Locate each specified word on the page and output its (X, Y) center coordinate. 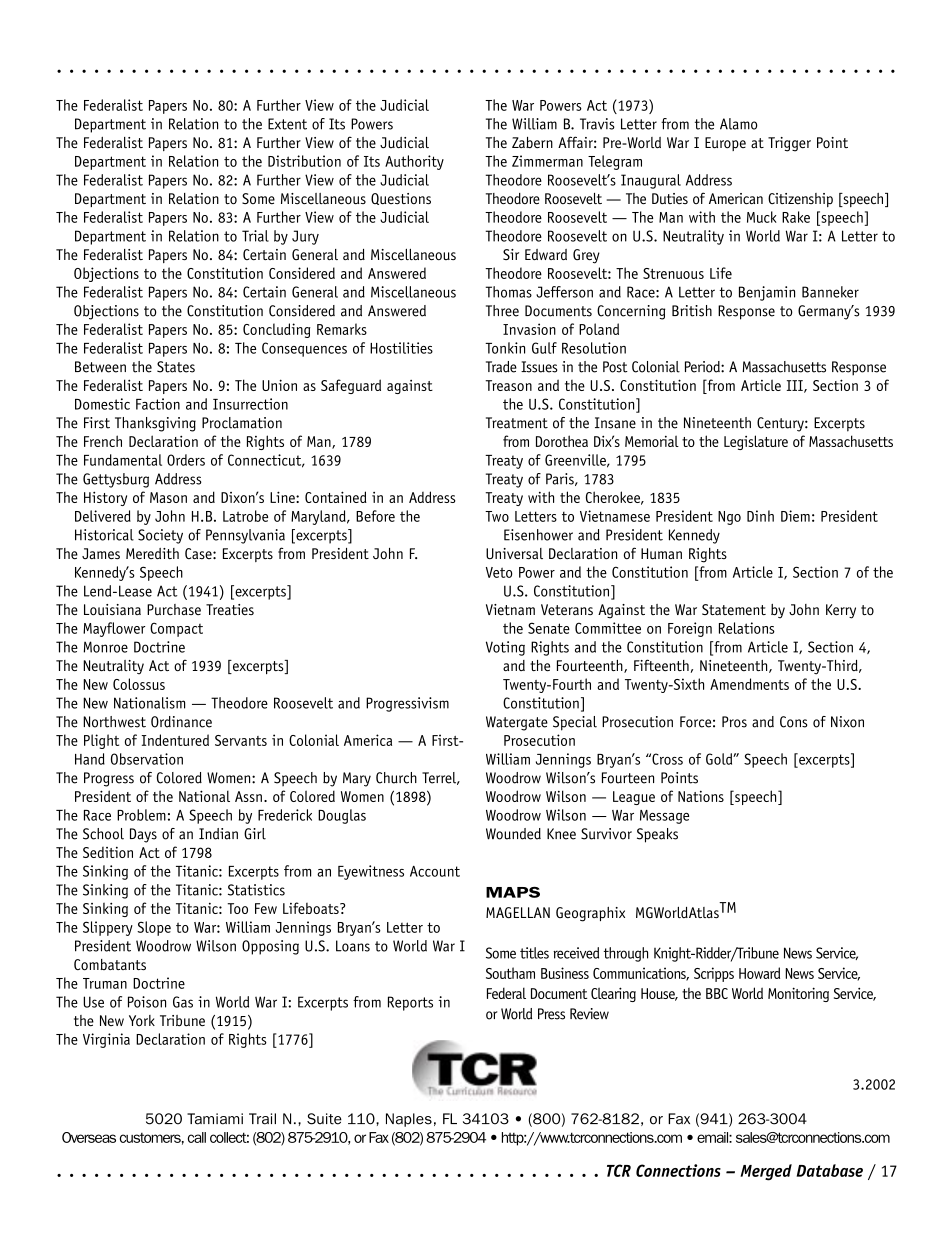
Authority (414, 162)
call (197, 1137)
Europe (725, 144)
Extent (287, 124)
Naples (409, 1120)
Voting (505, 648)
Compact (176, 629)
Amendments (749, 684)
